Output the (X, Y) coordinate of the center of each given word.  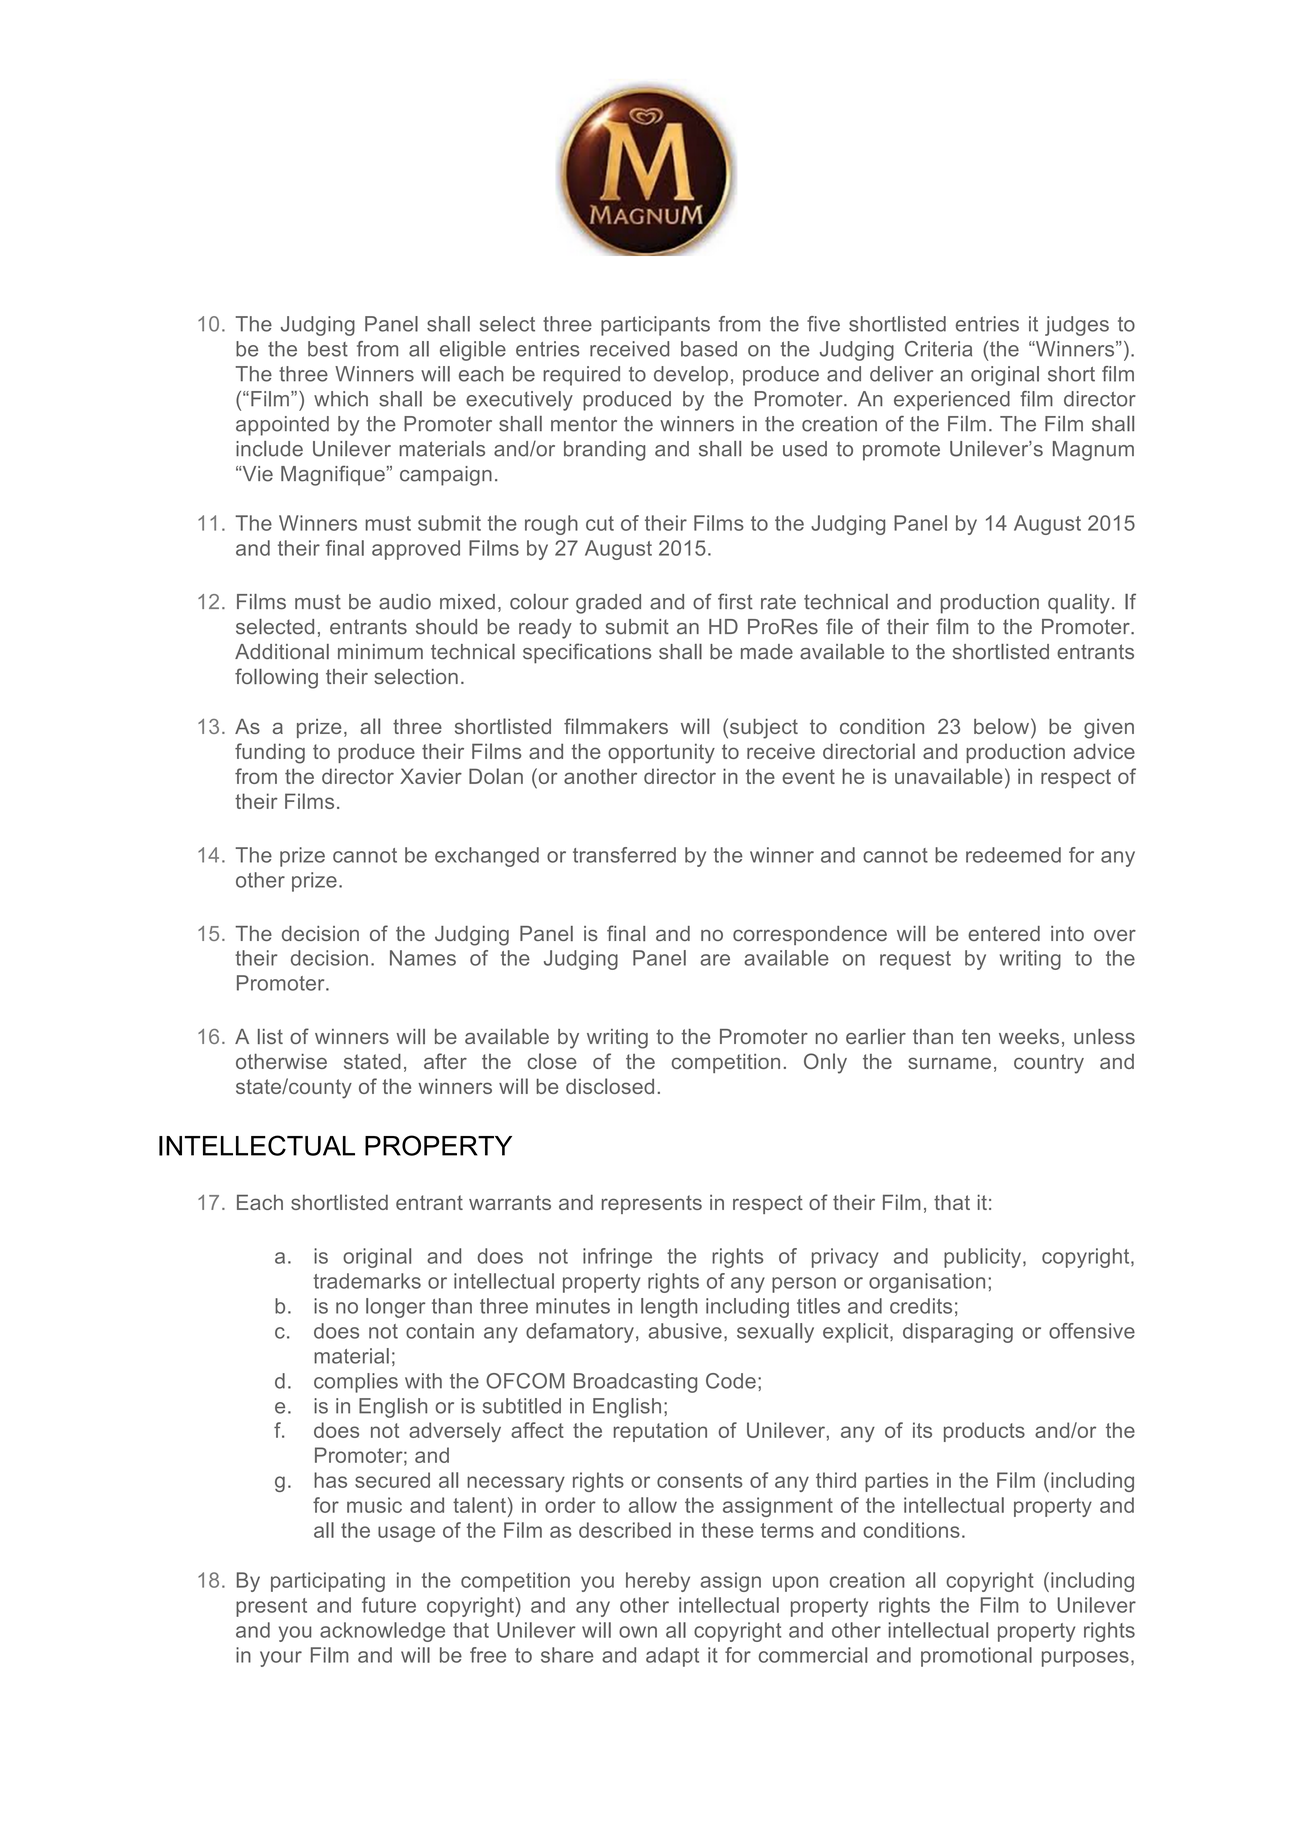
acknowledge (382, 1632)
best (328, 349)
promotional (976, 1657)
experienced (952, 401)
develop (691, 376)
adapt (672, 1657)
